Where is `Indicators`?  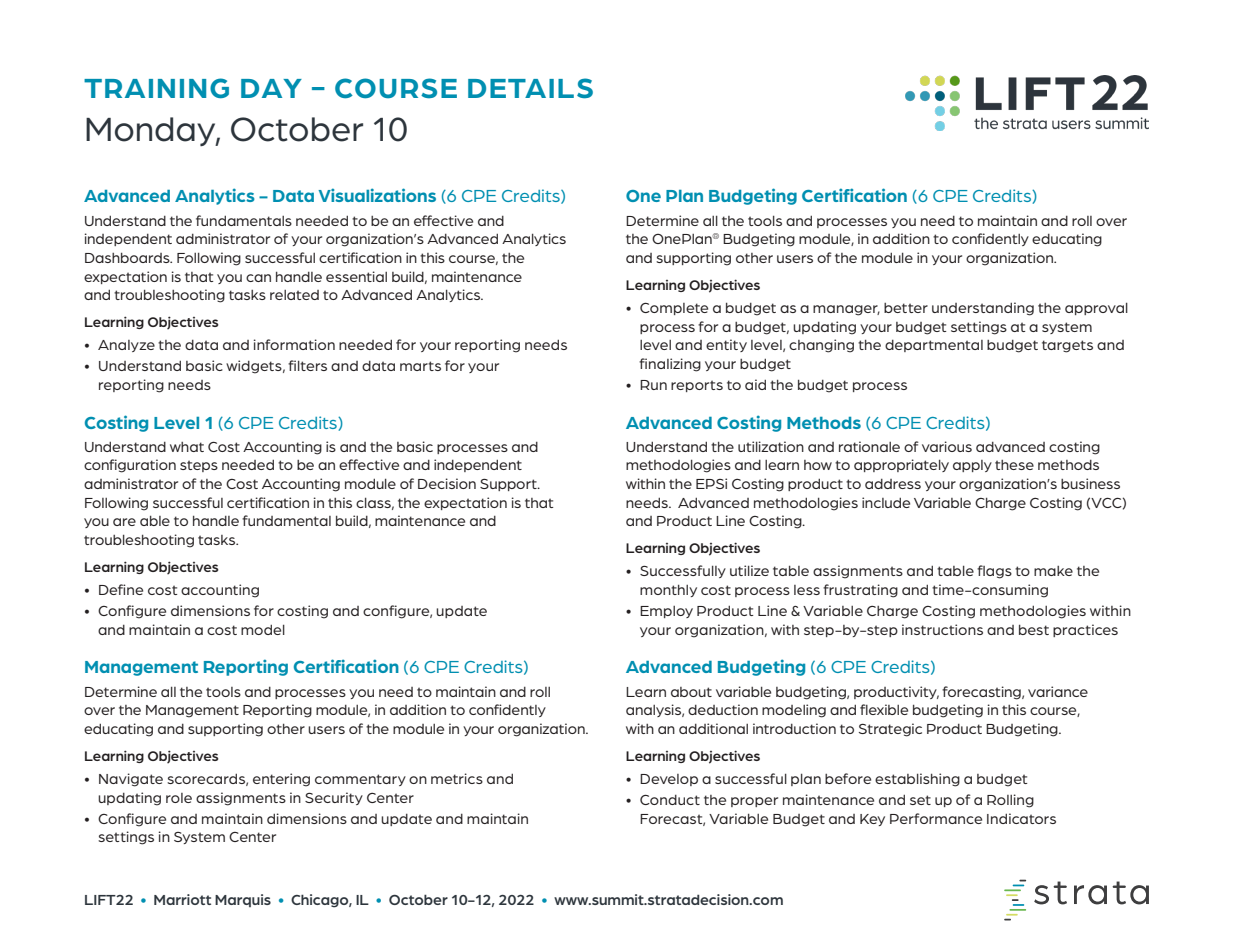 Indicators is located at coordinates (1021, 818).
